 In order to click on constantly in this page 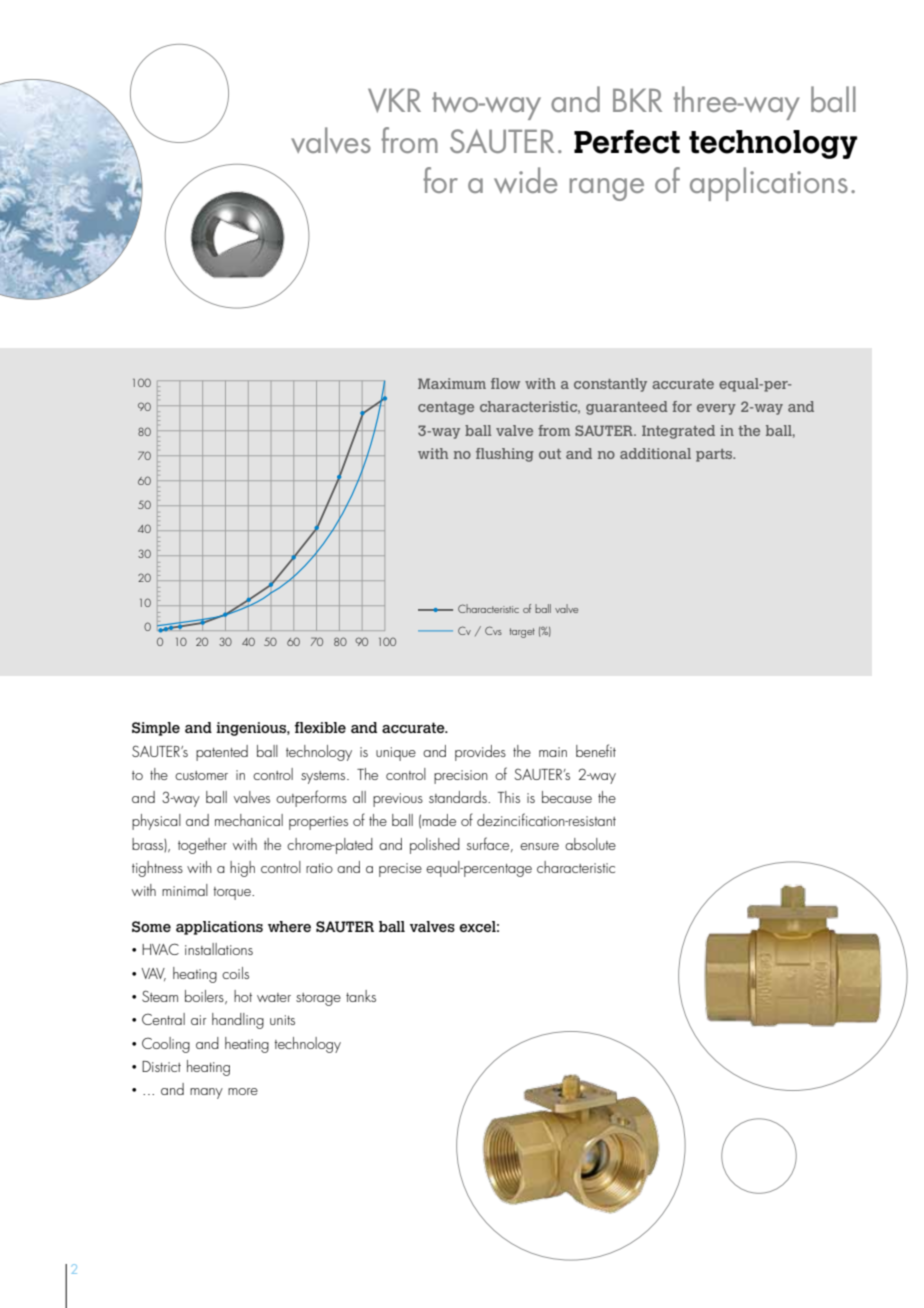, I will do `click(610, 385)`.
